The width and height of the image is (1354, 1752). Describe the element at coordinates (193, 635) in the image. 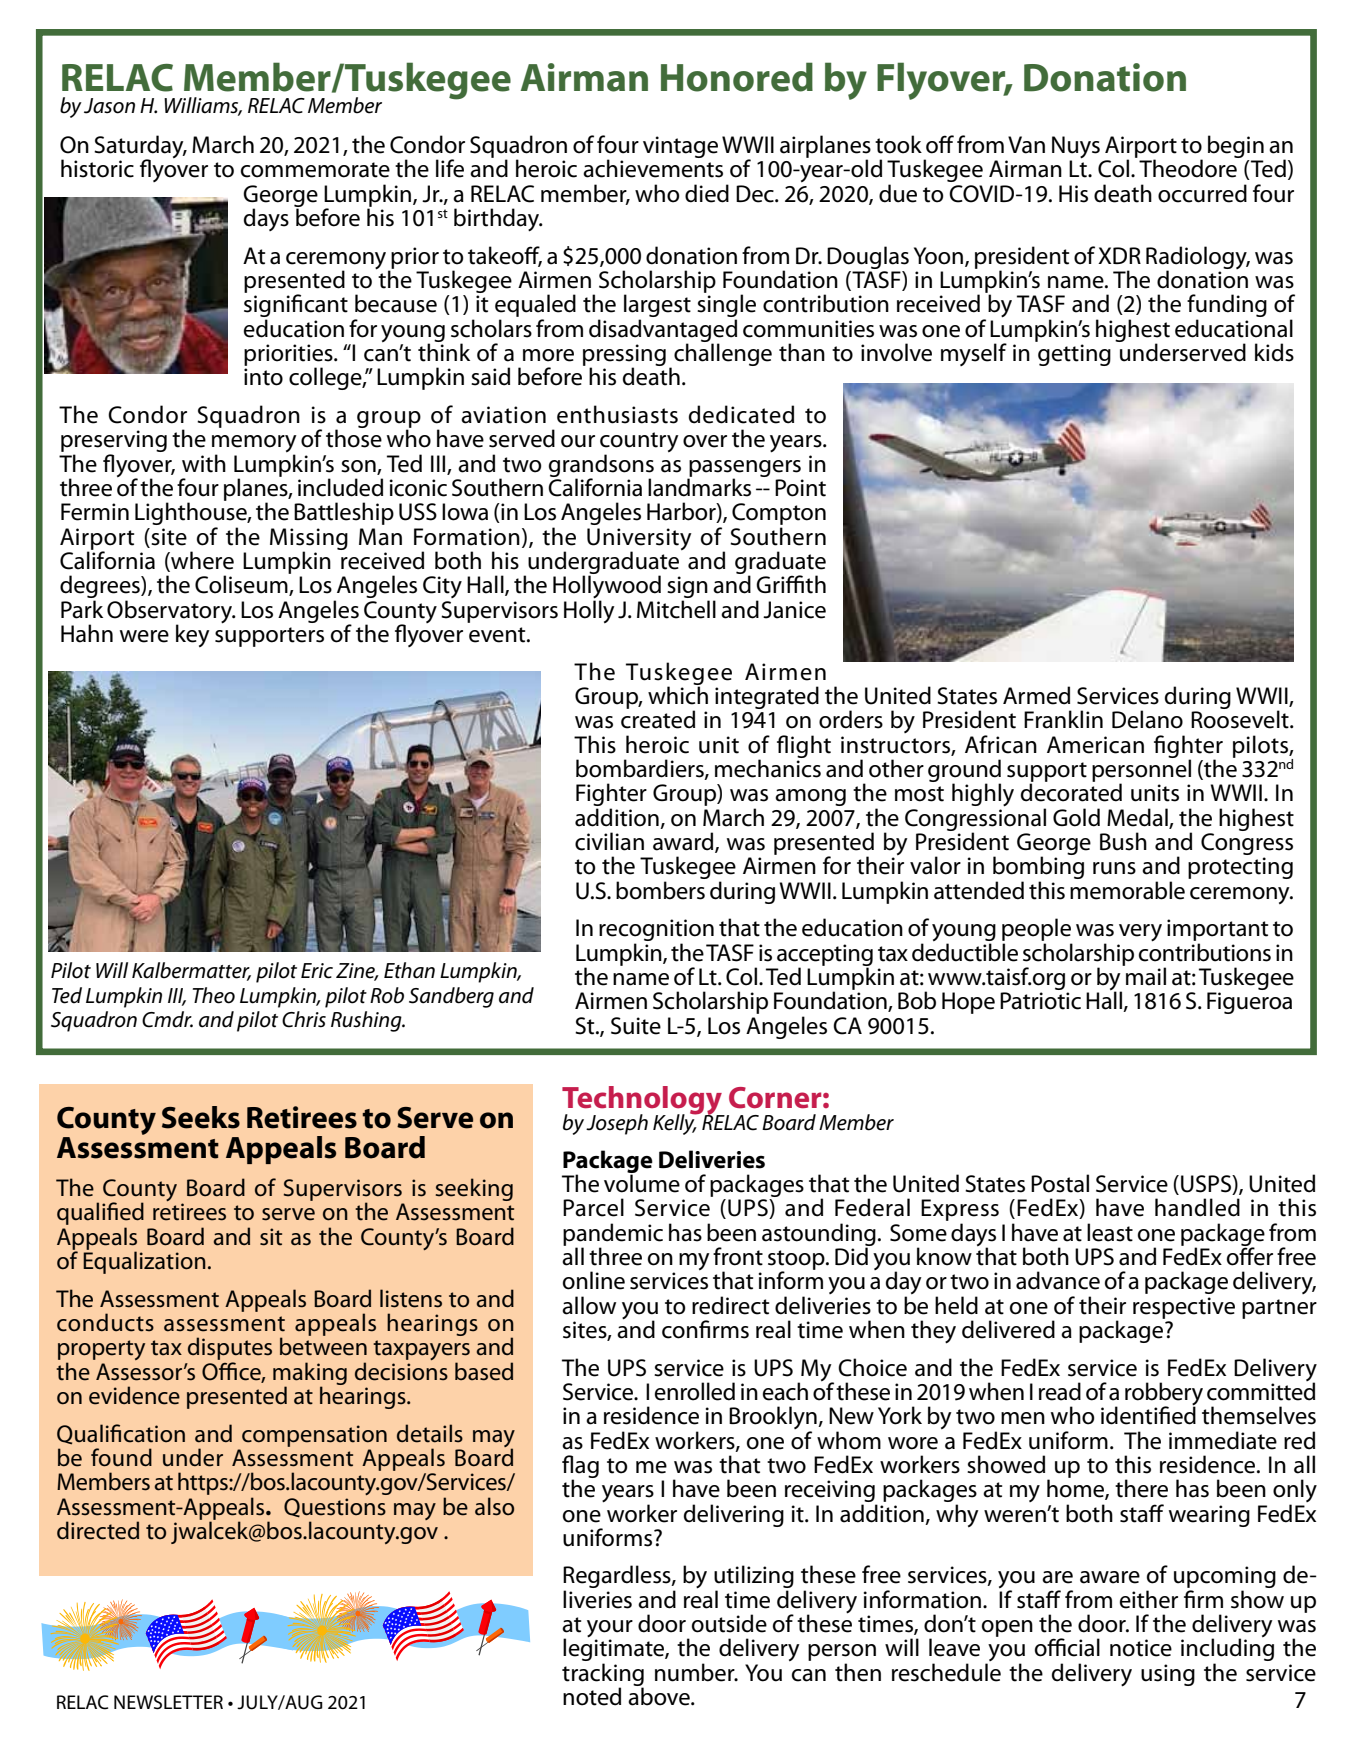

I see `key` at that location.
